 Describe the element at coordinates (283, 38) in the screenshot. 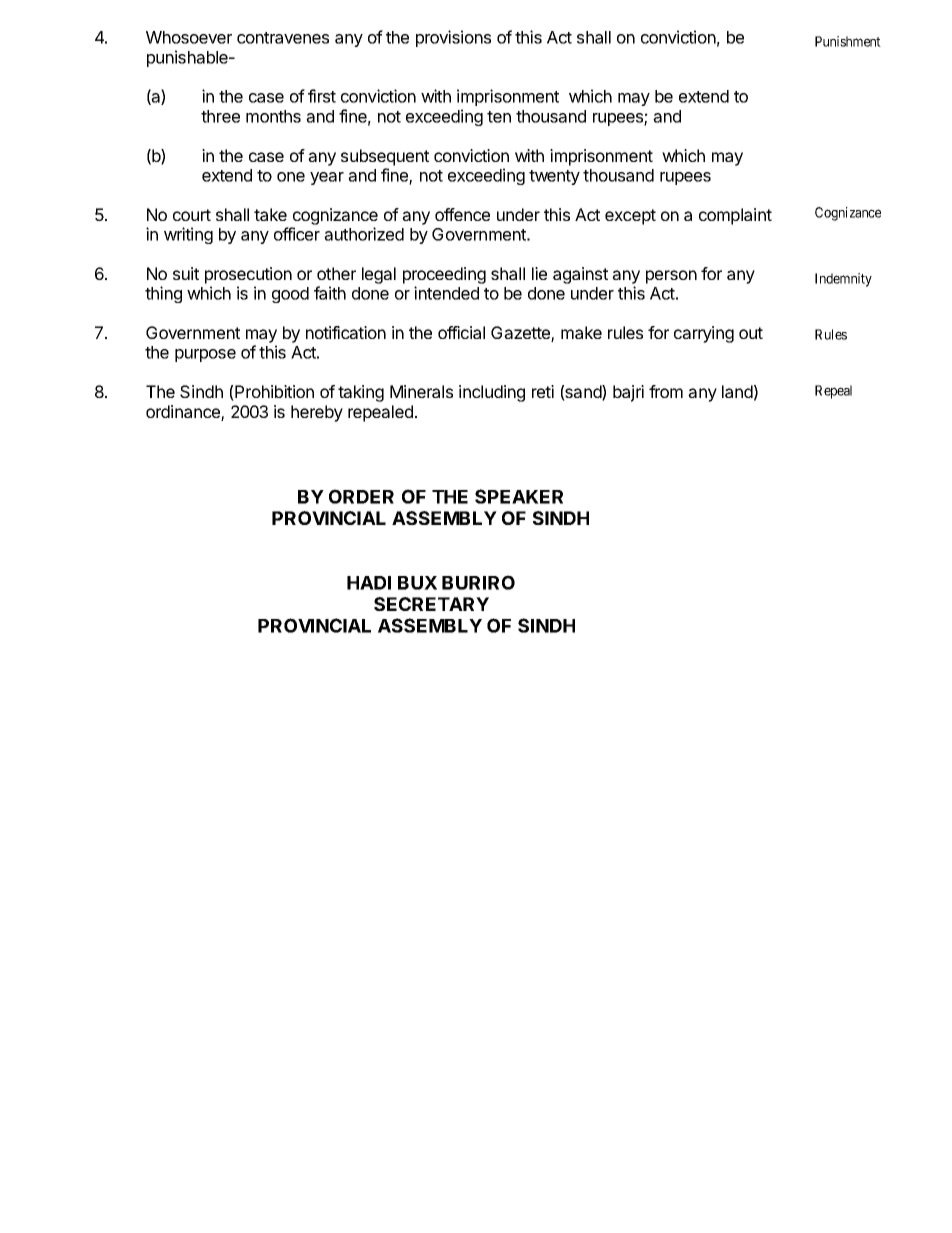

I see `contravenes` at that location.
